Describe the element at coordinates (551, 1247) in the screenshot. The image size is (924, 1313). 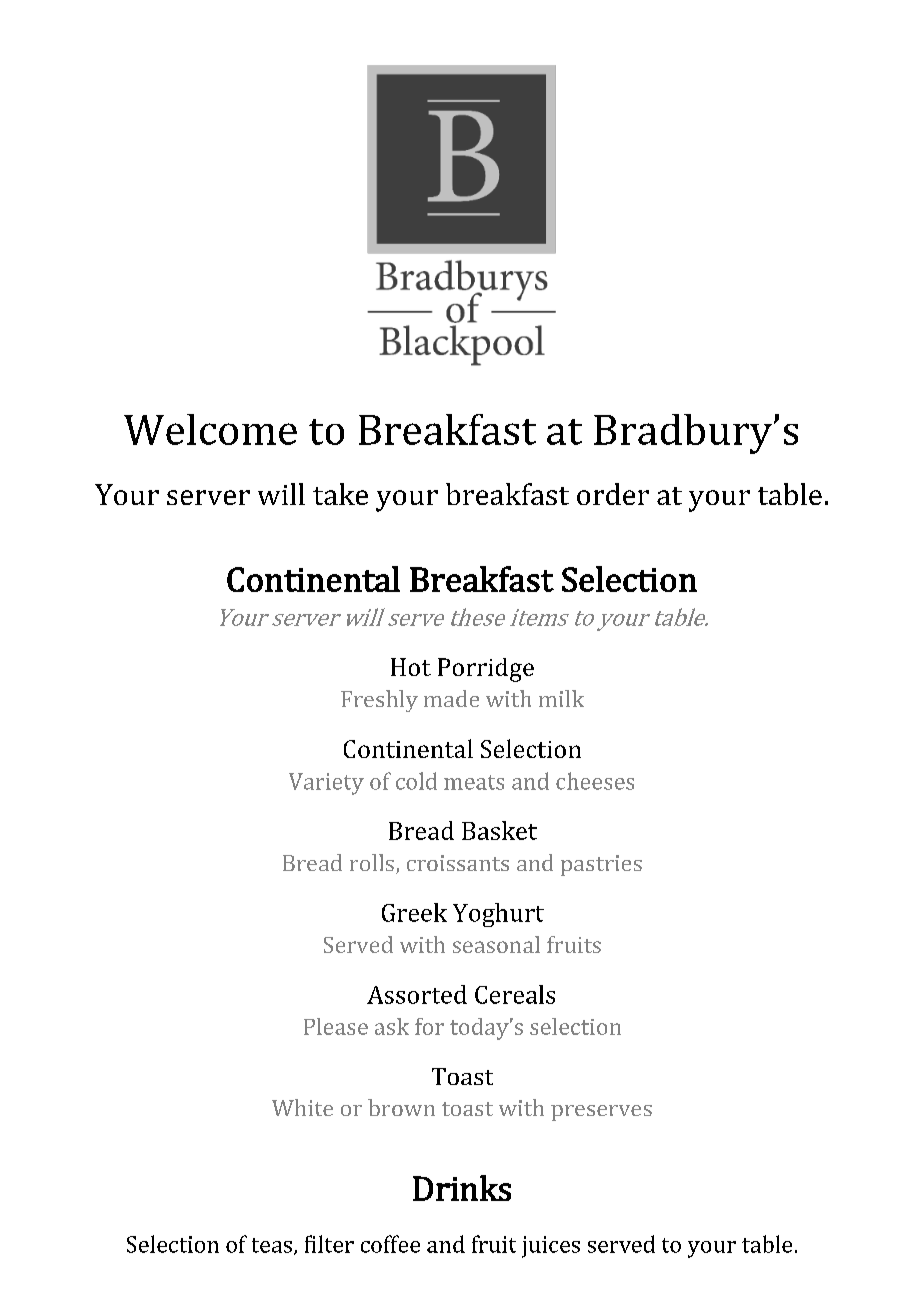
I see `juices` at that location.
